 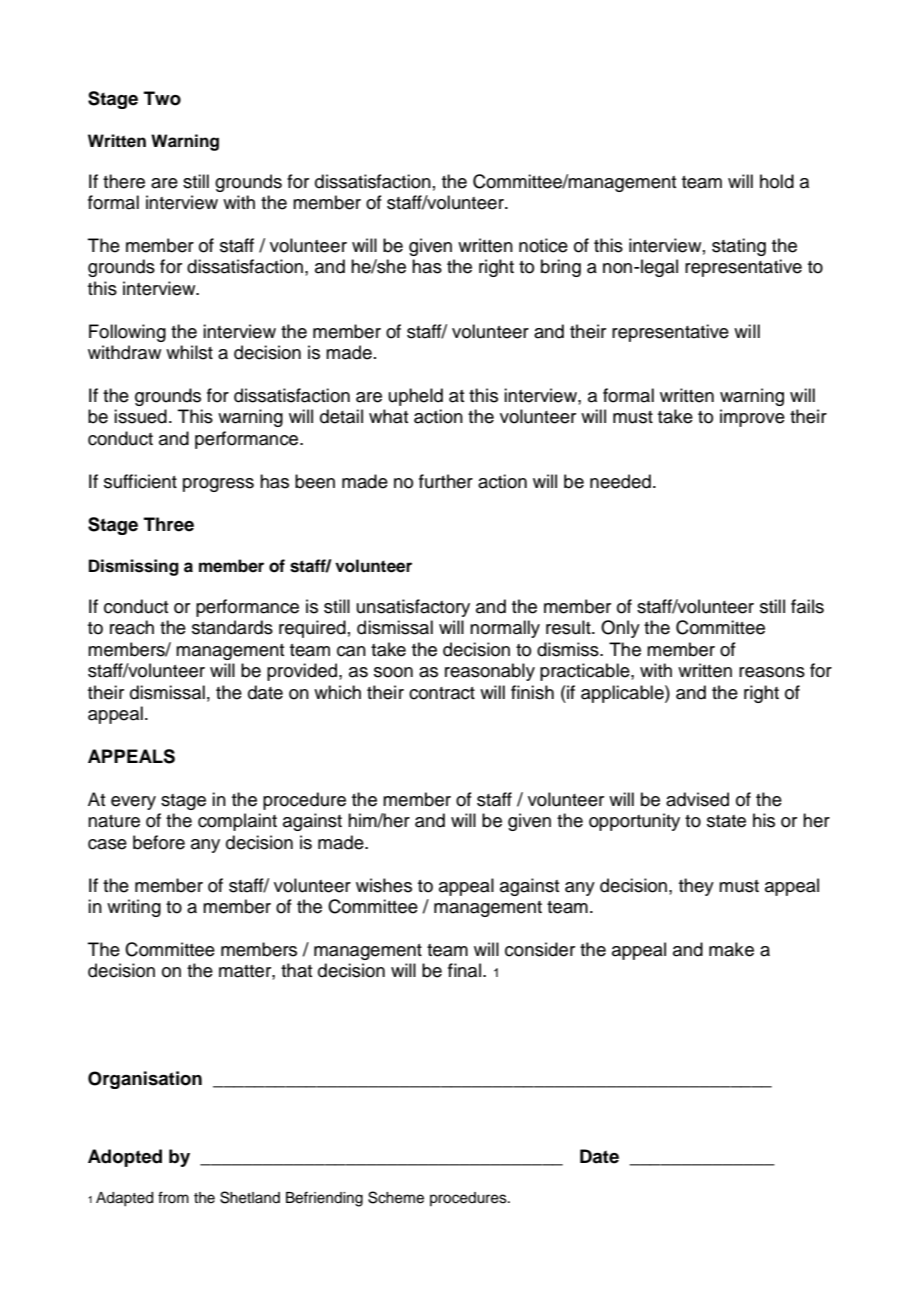 What do you see at coordinates (134, 908) in the document?
I see `writing` at bounding box center [134, 908].
